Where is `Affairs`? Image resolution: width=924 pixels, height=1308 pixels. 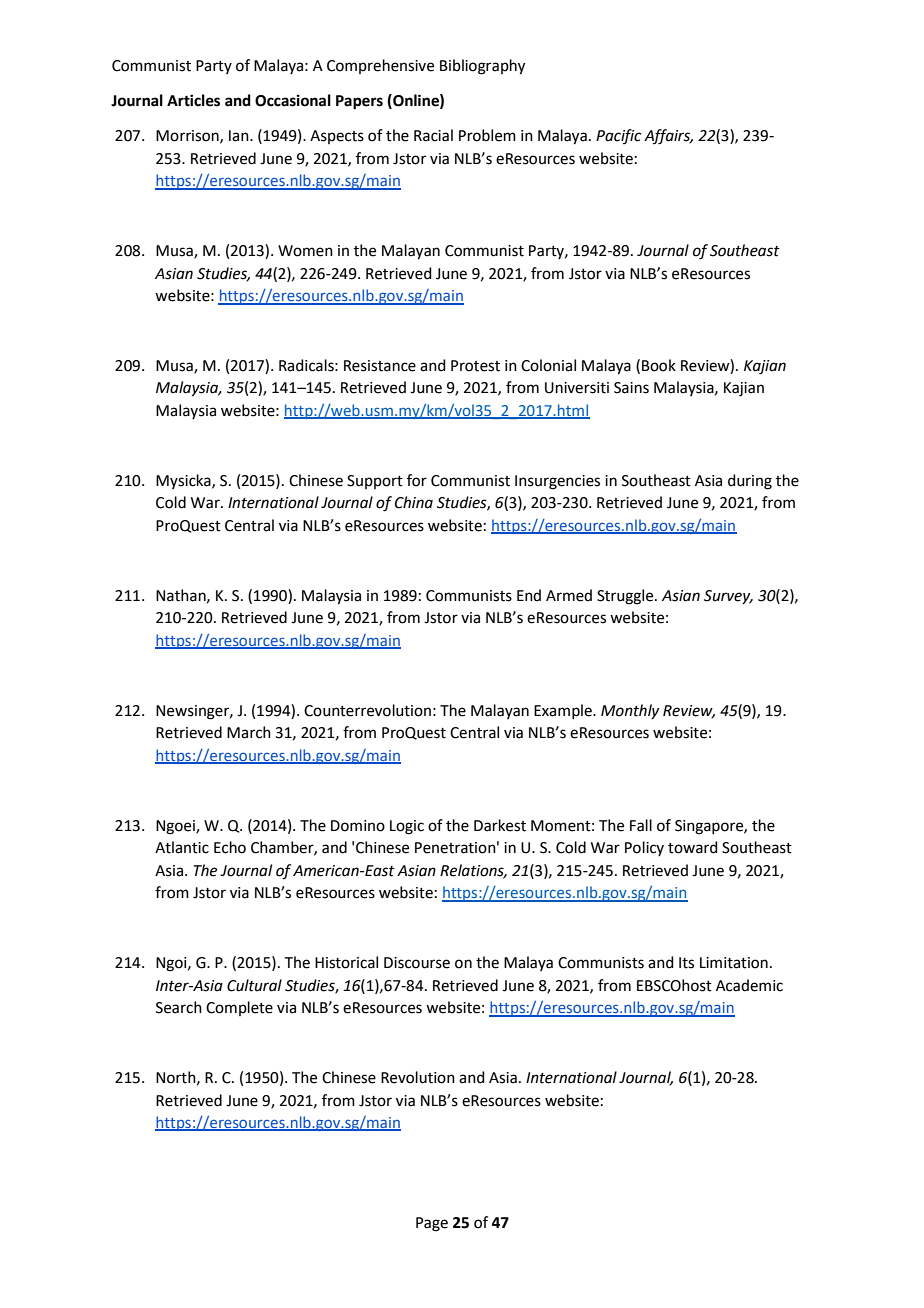 Affairs is located at coordinates (668, 137).
